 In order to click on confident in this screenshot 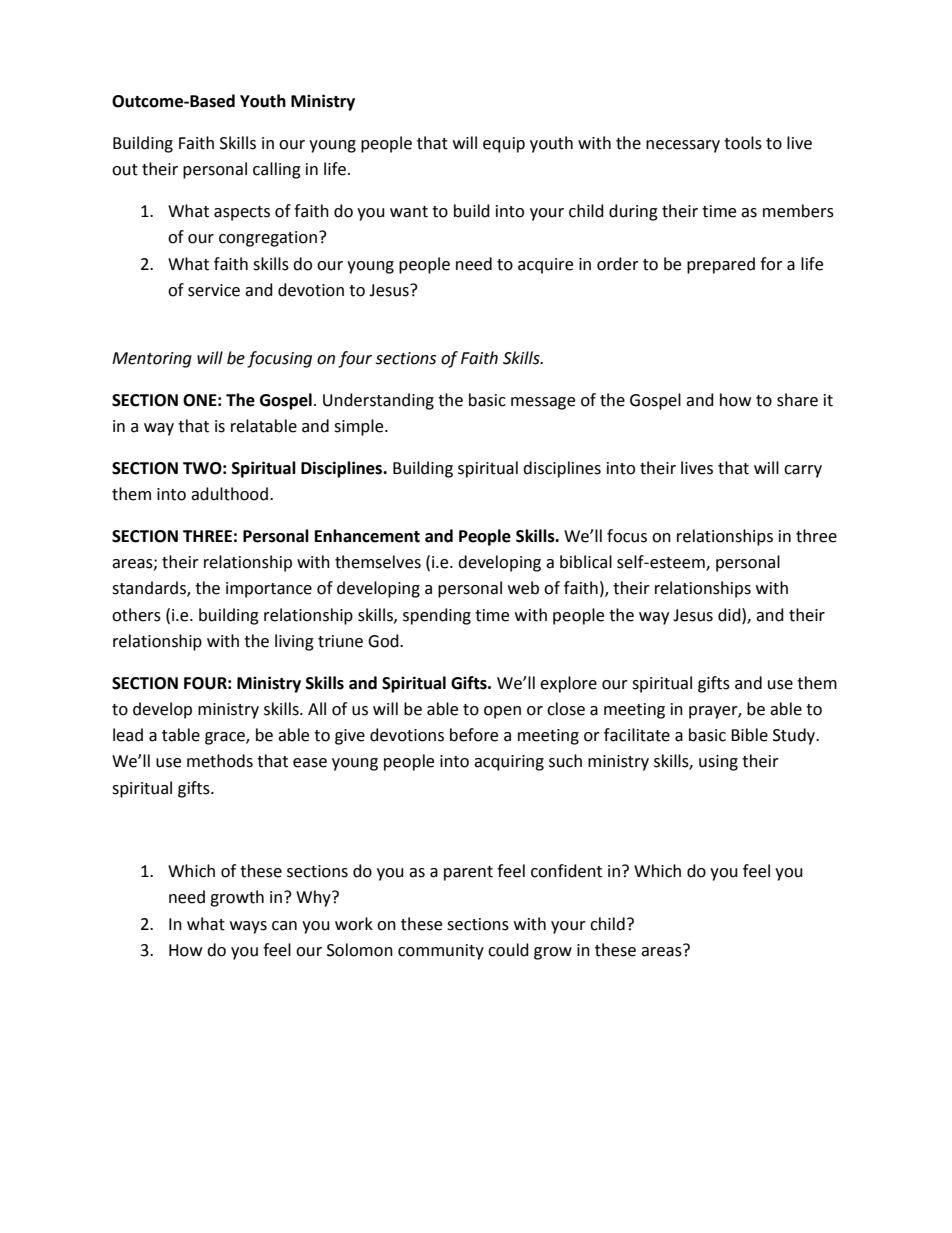, I will do `click(566, 871)`.
